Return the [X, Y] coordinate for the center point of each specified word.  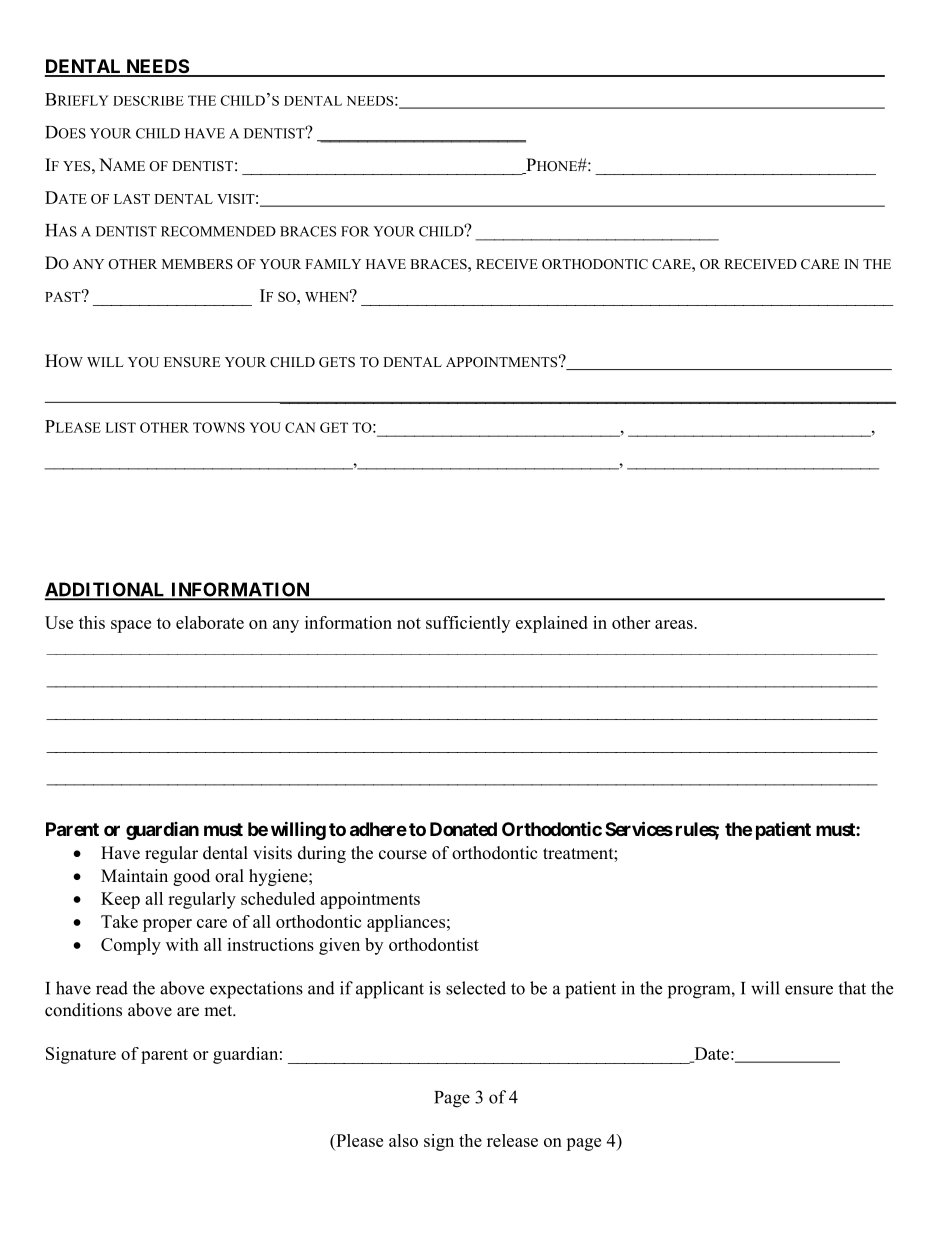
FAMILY [333, 264]
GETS [337, 362]
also [403, 1140]
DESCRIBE [148, 101]
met [219, 1011]
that [852, 988]
